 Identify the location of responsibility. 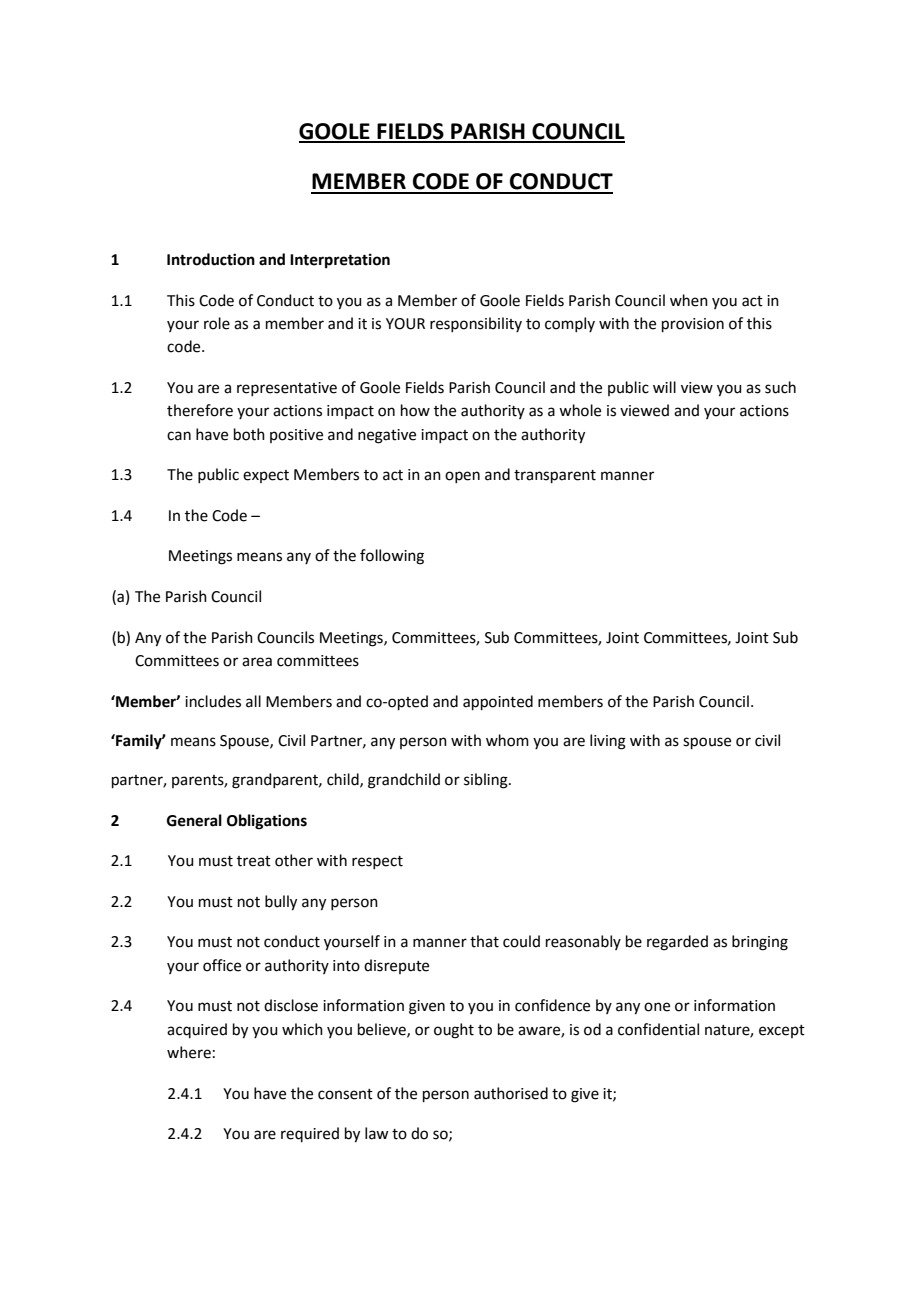
(476, 324).
